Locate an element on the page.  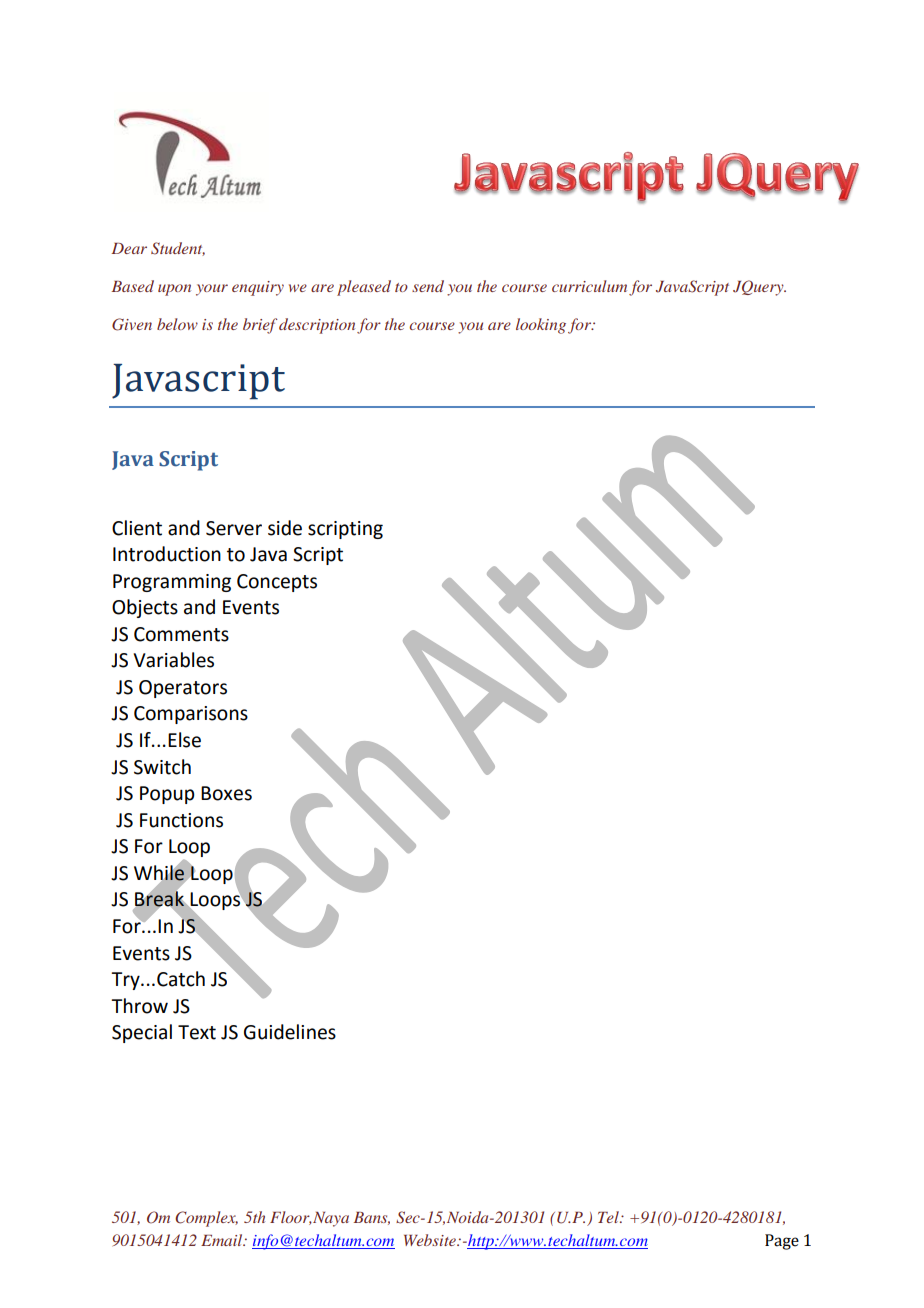
looking is located at coordinates (541, 326).
